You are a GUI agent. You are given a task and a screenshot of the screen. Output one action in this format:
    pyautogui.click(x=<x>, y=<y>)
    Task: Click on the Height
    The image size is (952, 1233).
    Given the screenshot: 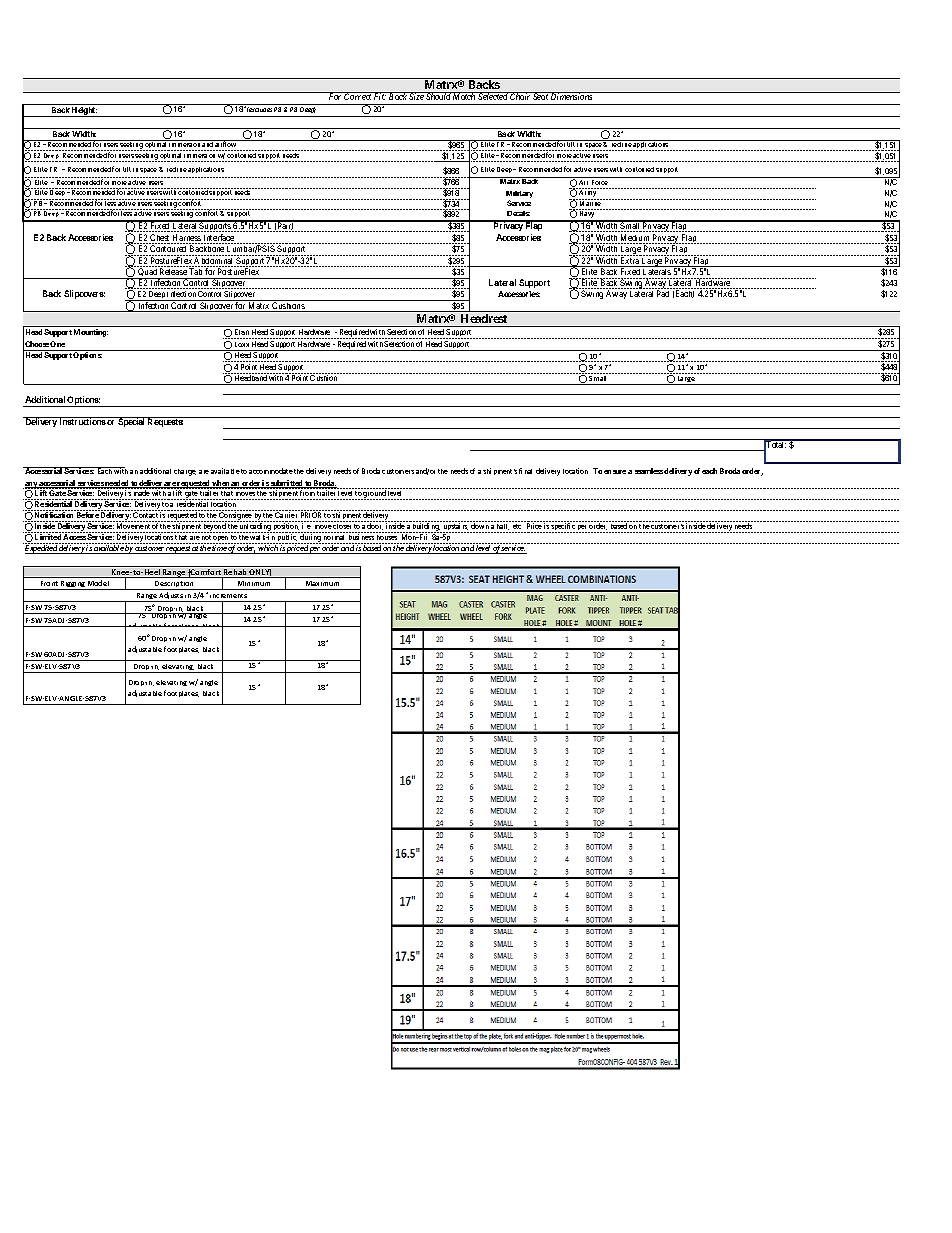 What is the action you would take?
    pyautogui.click(x=84, y=112)
